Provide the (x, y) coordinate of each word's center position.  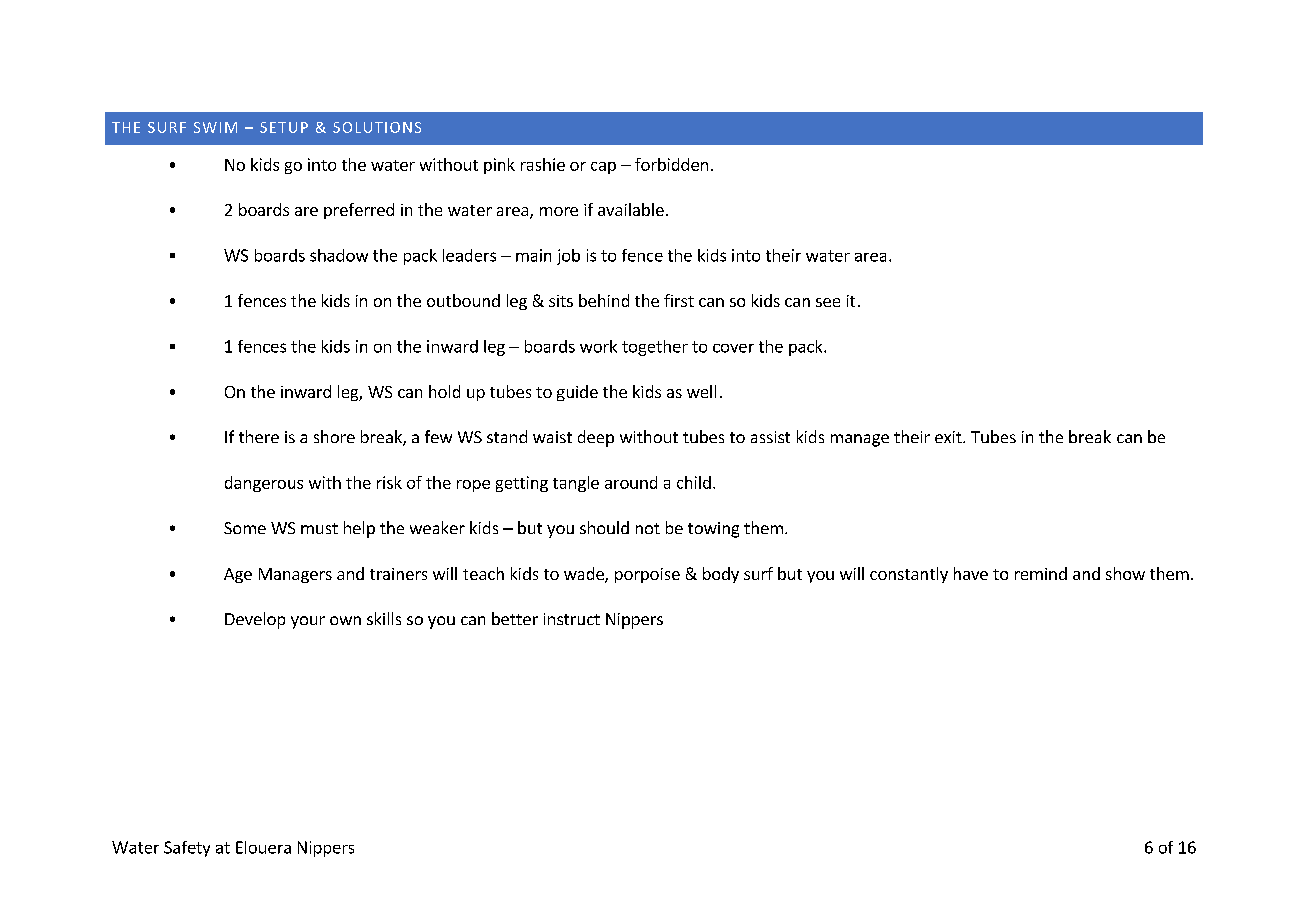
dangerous (264, 484)
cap (603, 168)
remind (1041, 573)
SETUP (284, 127)
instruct (572, 619)
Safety (187, 849)
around (631, 482)
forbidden (671, 164)
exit (949, 437)
